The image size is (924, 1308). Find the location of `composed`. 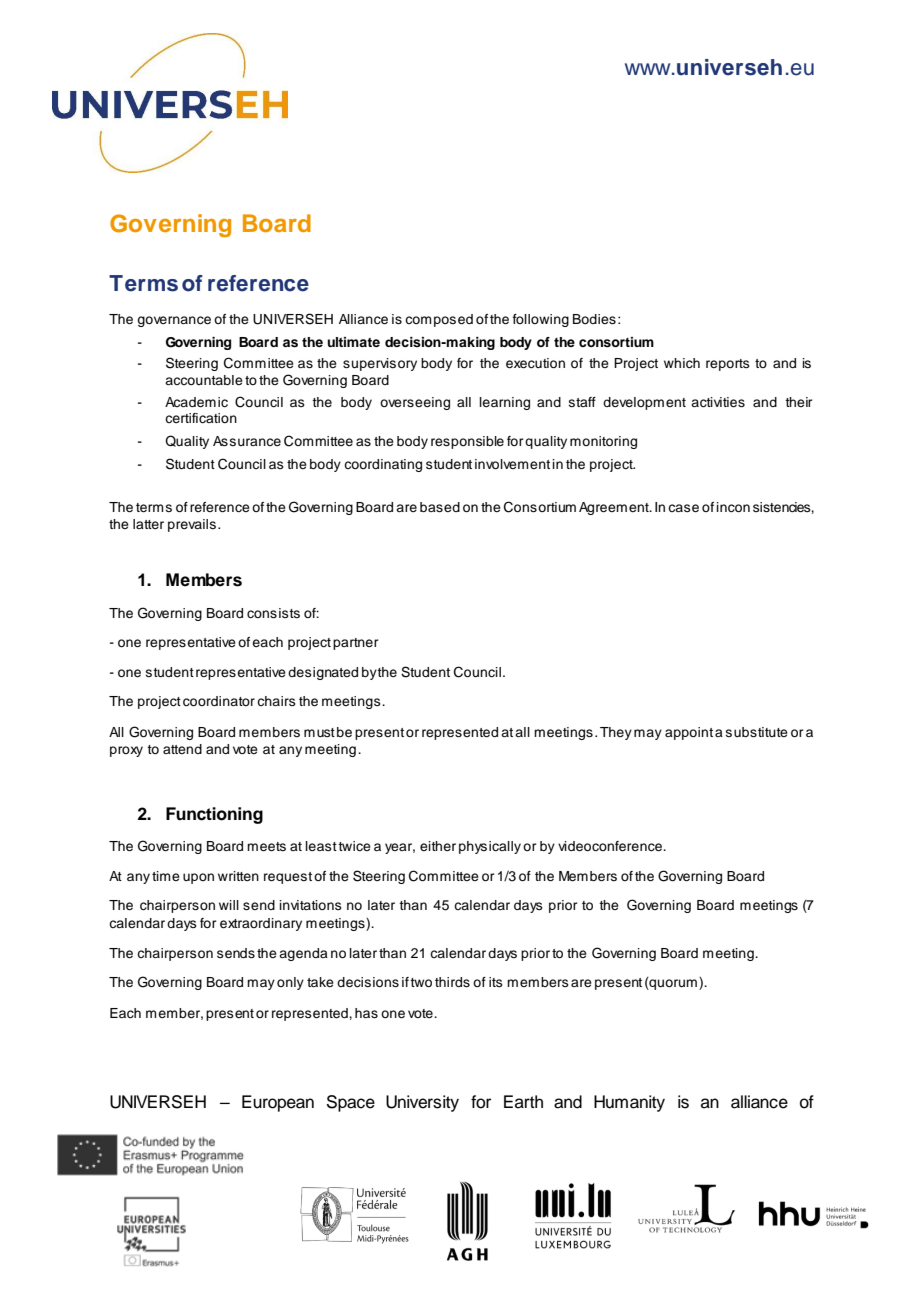

composed is located at coordinates (439, 320).
